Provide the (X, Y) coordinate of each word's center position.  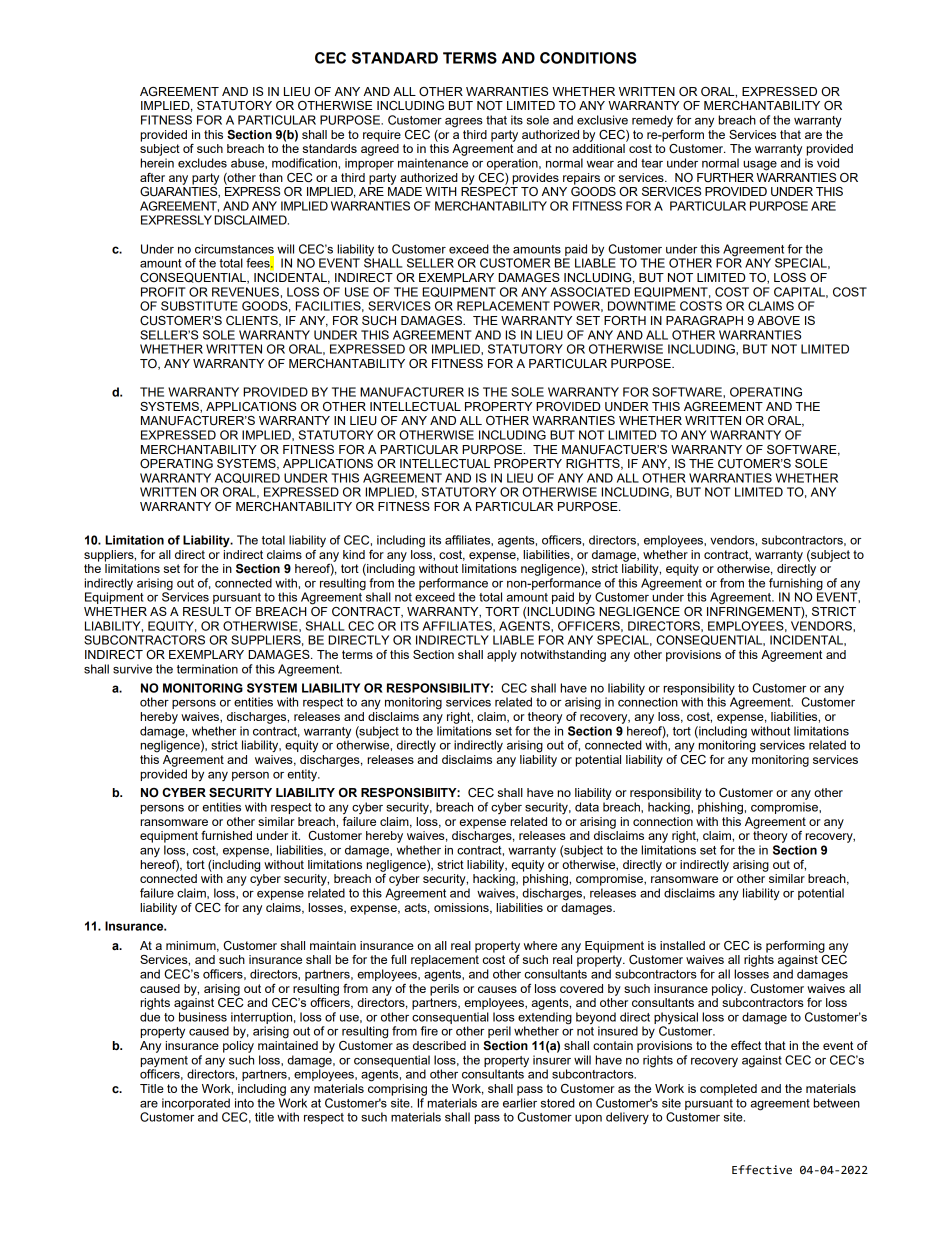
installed (682, 945)
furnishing (796, 584)
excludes (202, 163)
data (587, 807)
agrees (464, 123)
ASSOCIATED (590, 292)
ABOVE (778, 320)
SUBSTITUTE (199, 306)
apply (502, 656)
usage (760, 166)
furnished (226, 835)
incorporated (196, 1104)
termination (207, 669)
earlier (520, 1103)
